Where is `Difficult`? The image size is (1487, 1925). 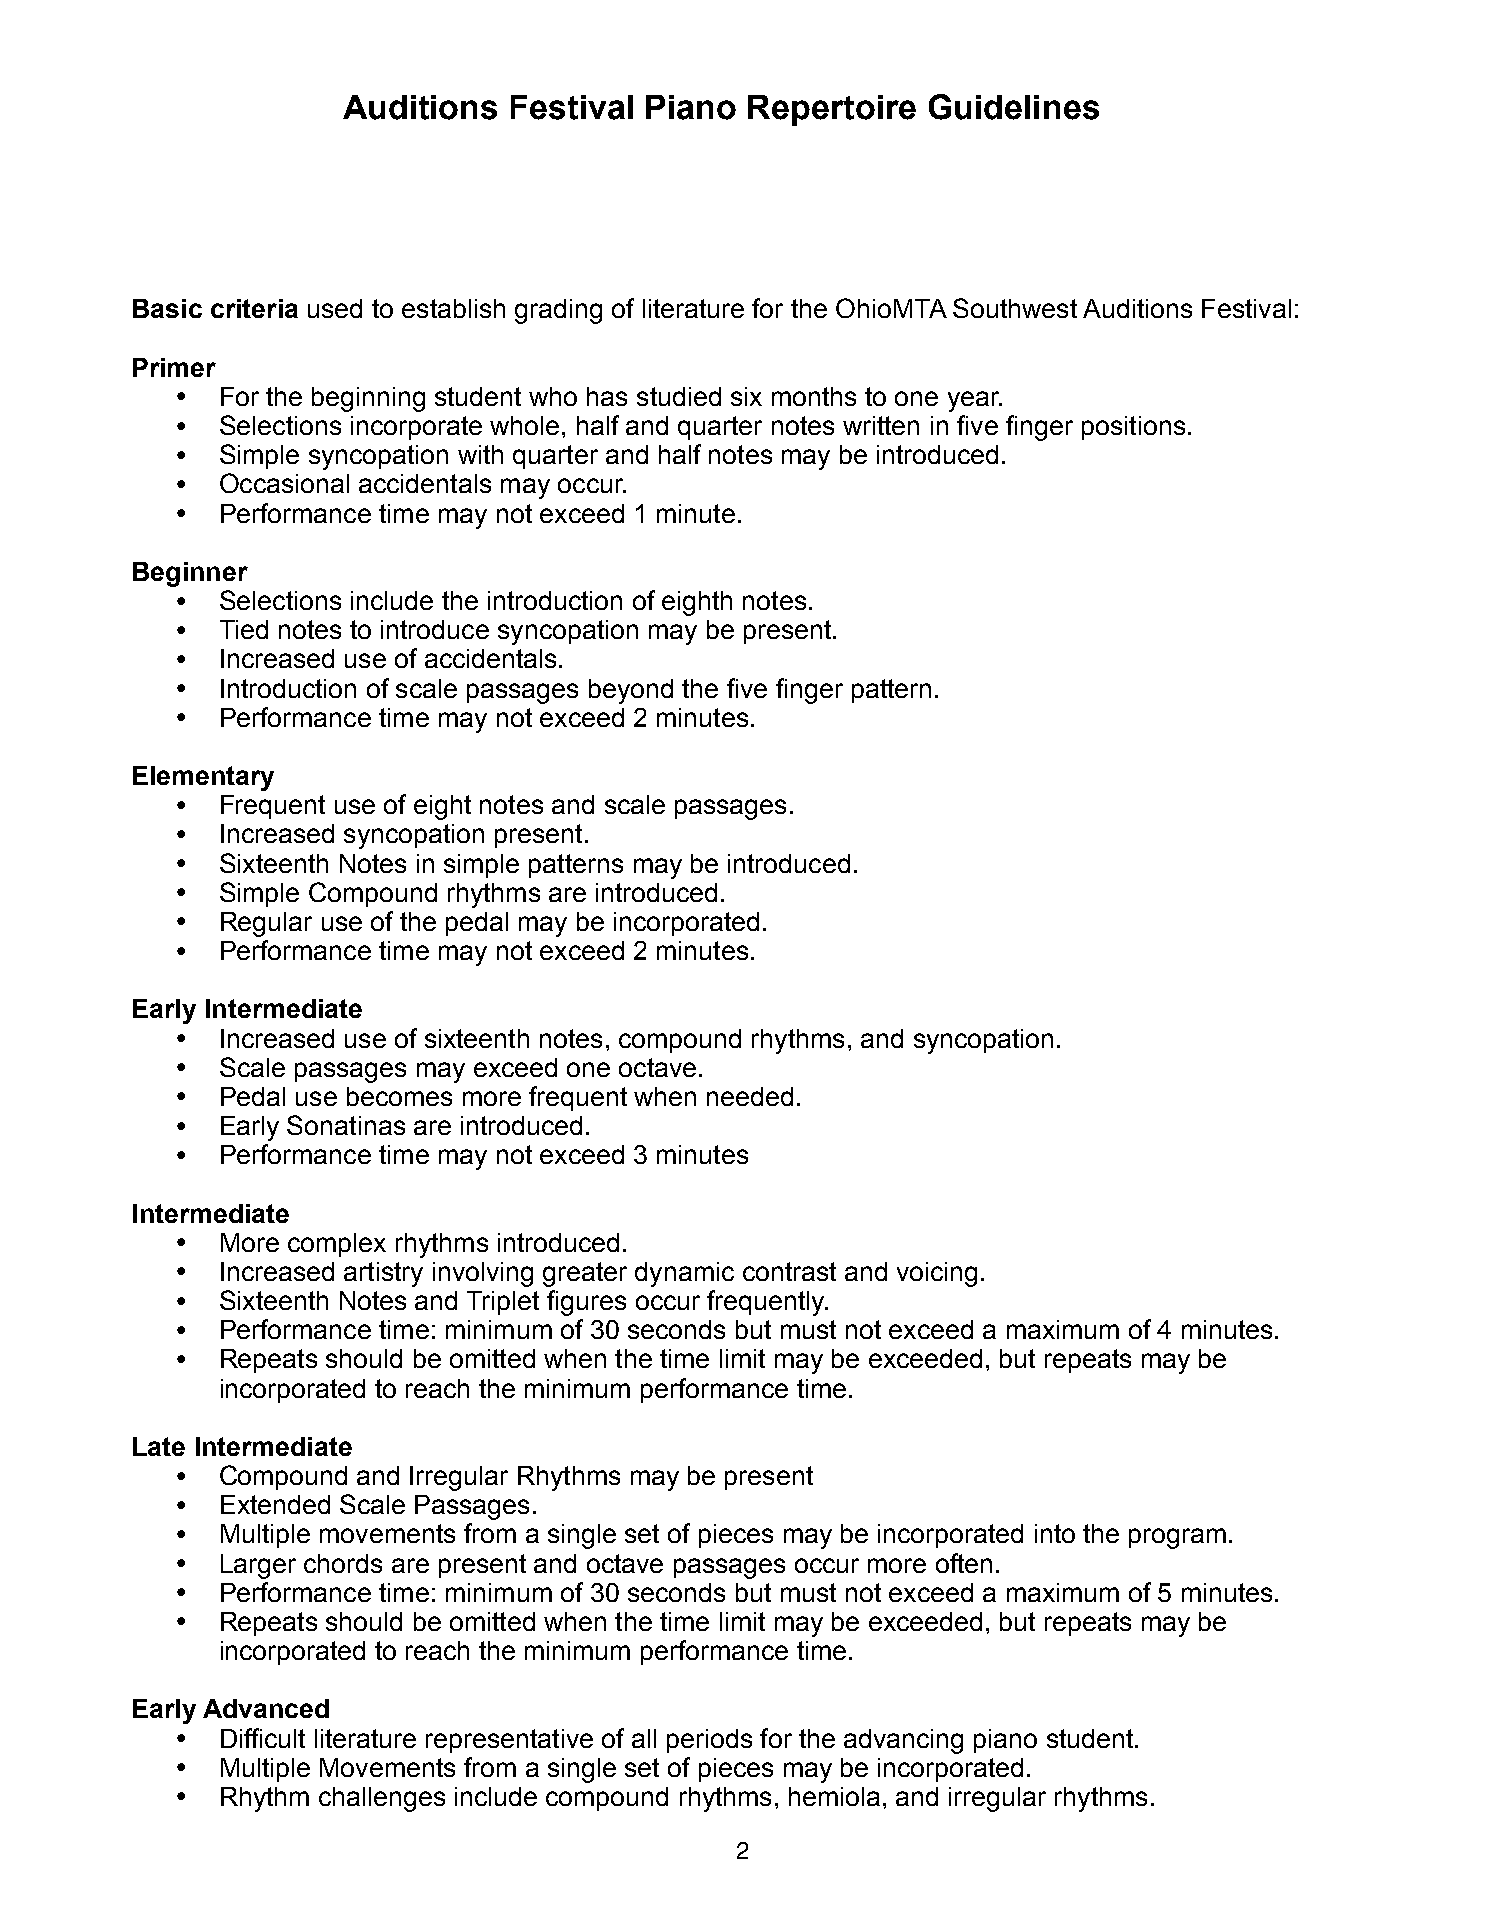 Difficult is located at coordinates (263, 1738).
